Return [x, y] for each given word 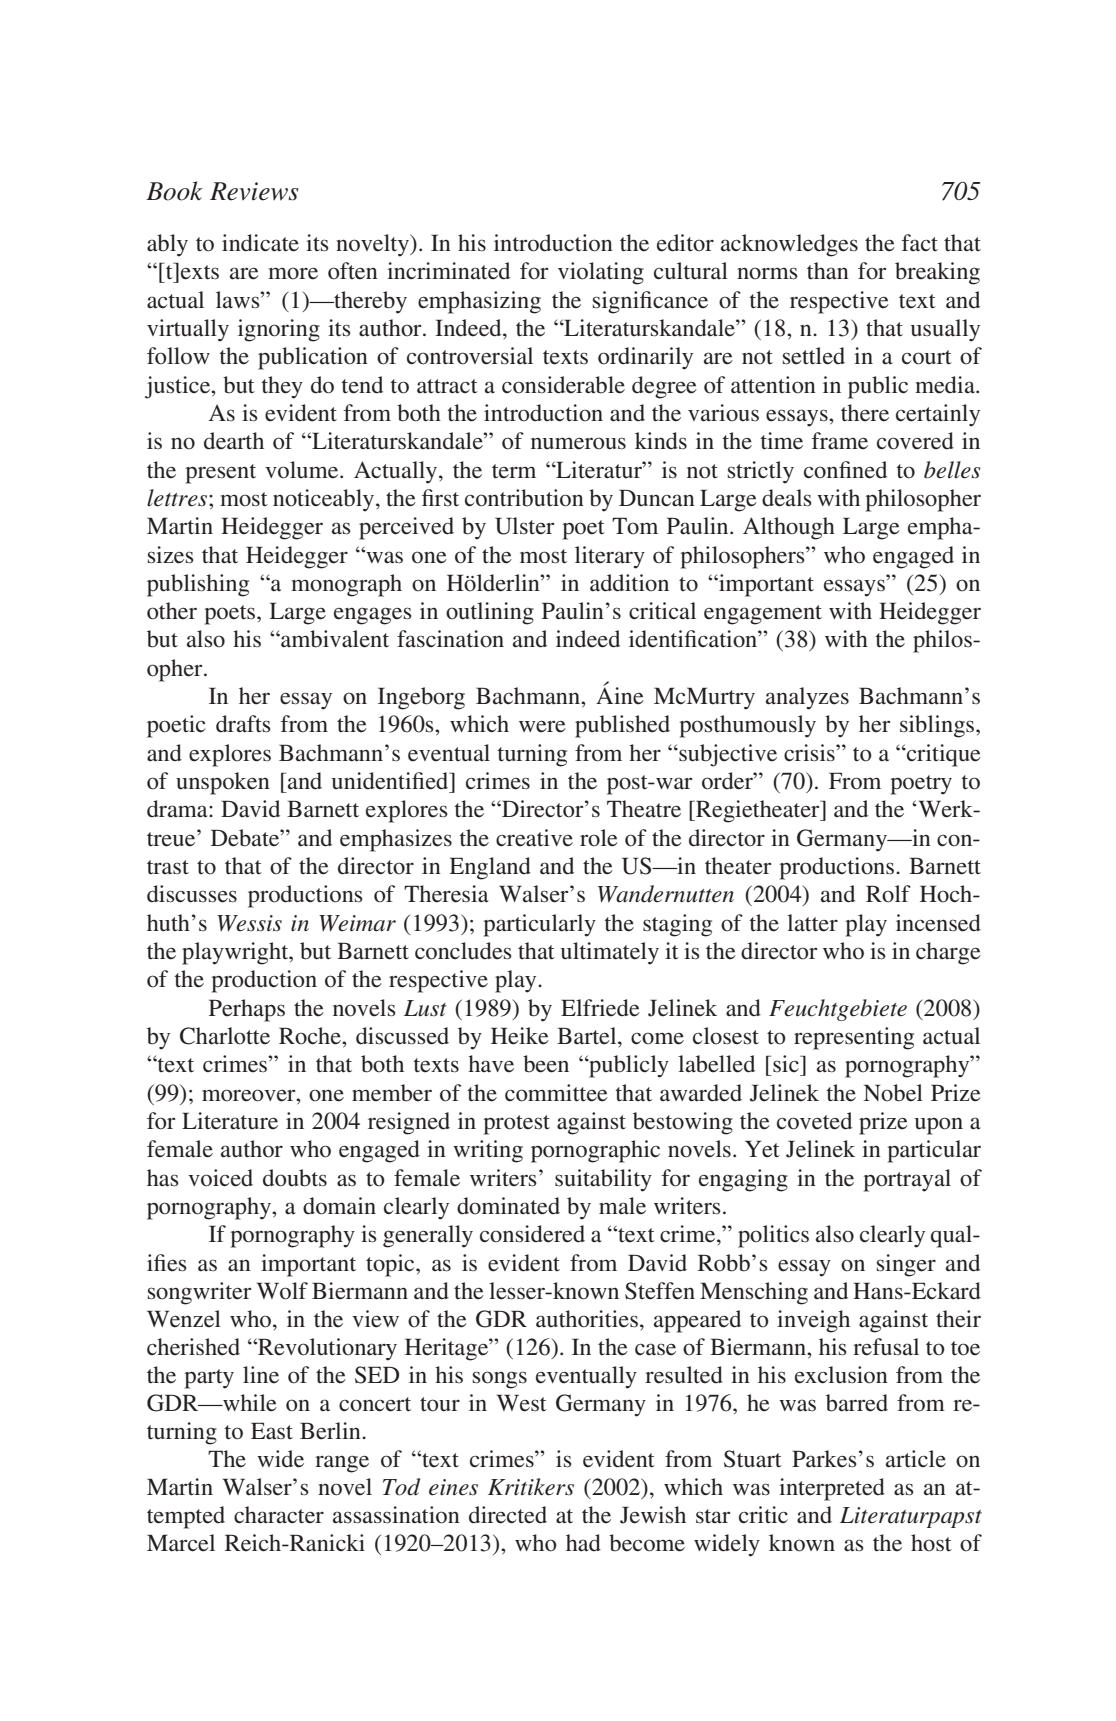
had [583, 1543]
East [272, 1431]
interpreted [832, 1489]
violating [601, 273]
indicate [260, 243]
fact [920, 243]
